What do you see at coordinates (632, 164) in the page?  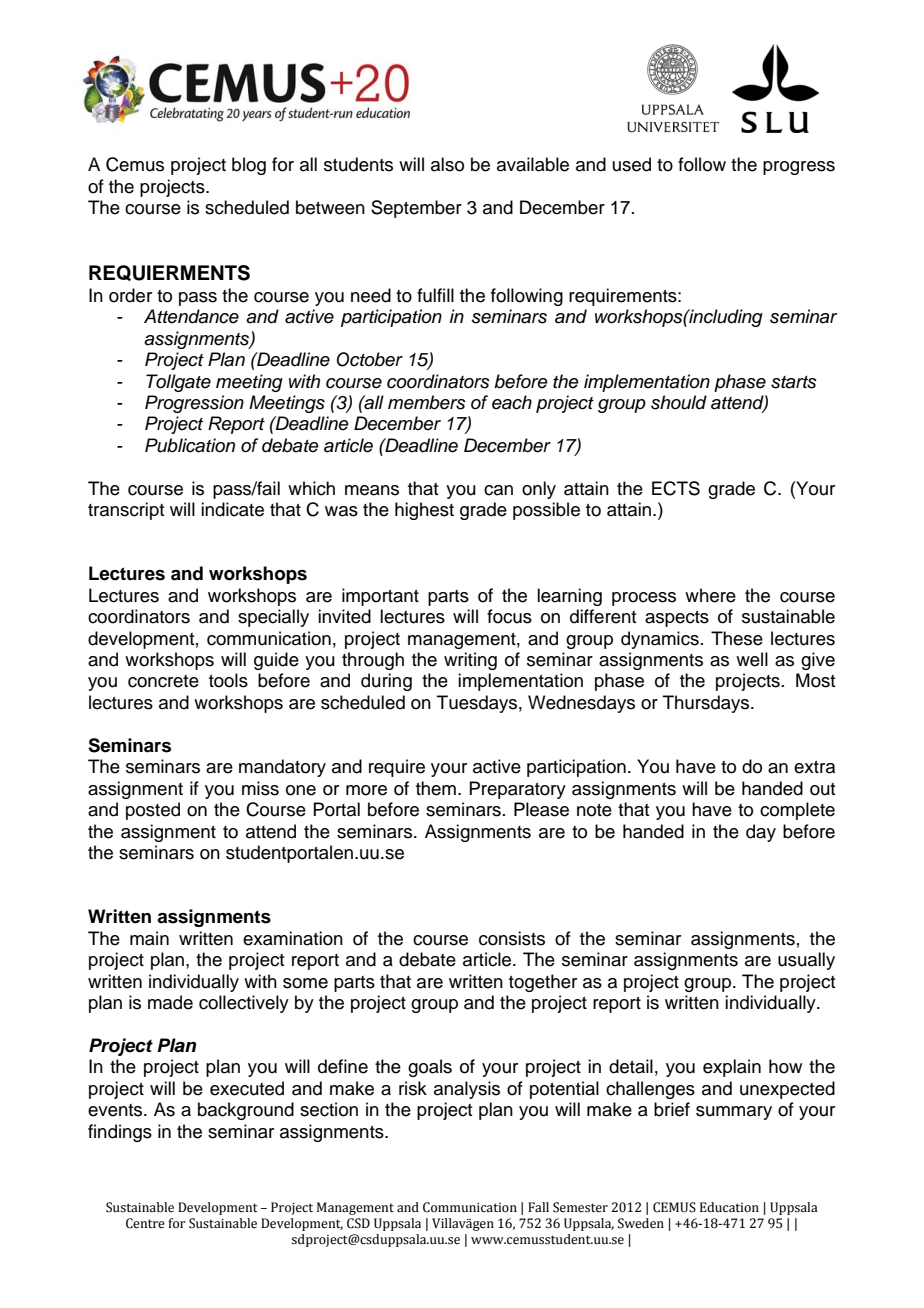 I see `used` at bounding box center [632, 164].
